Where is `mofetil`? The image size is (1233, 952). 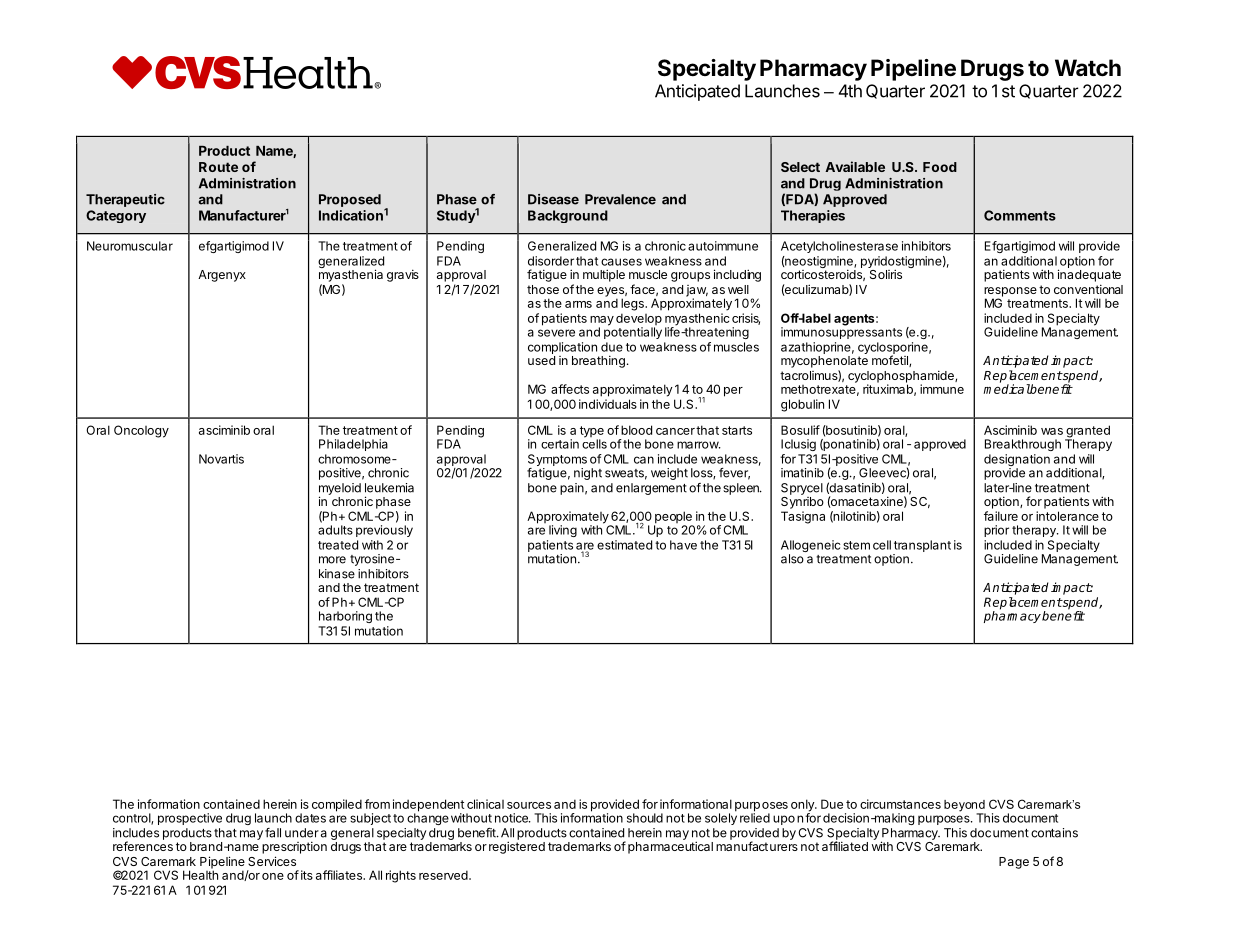 mofetil is located at coordinates (891, 361).
